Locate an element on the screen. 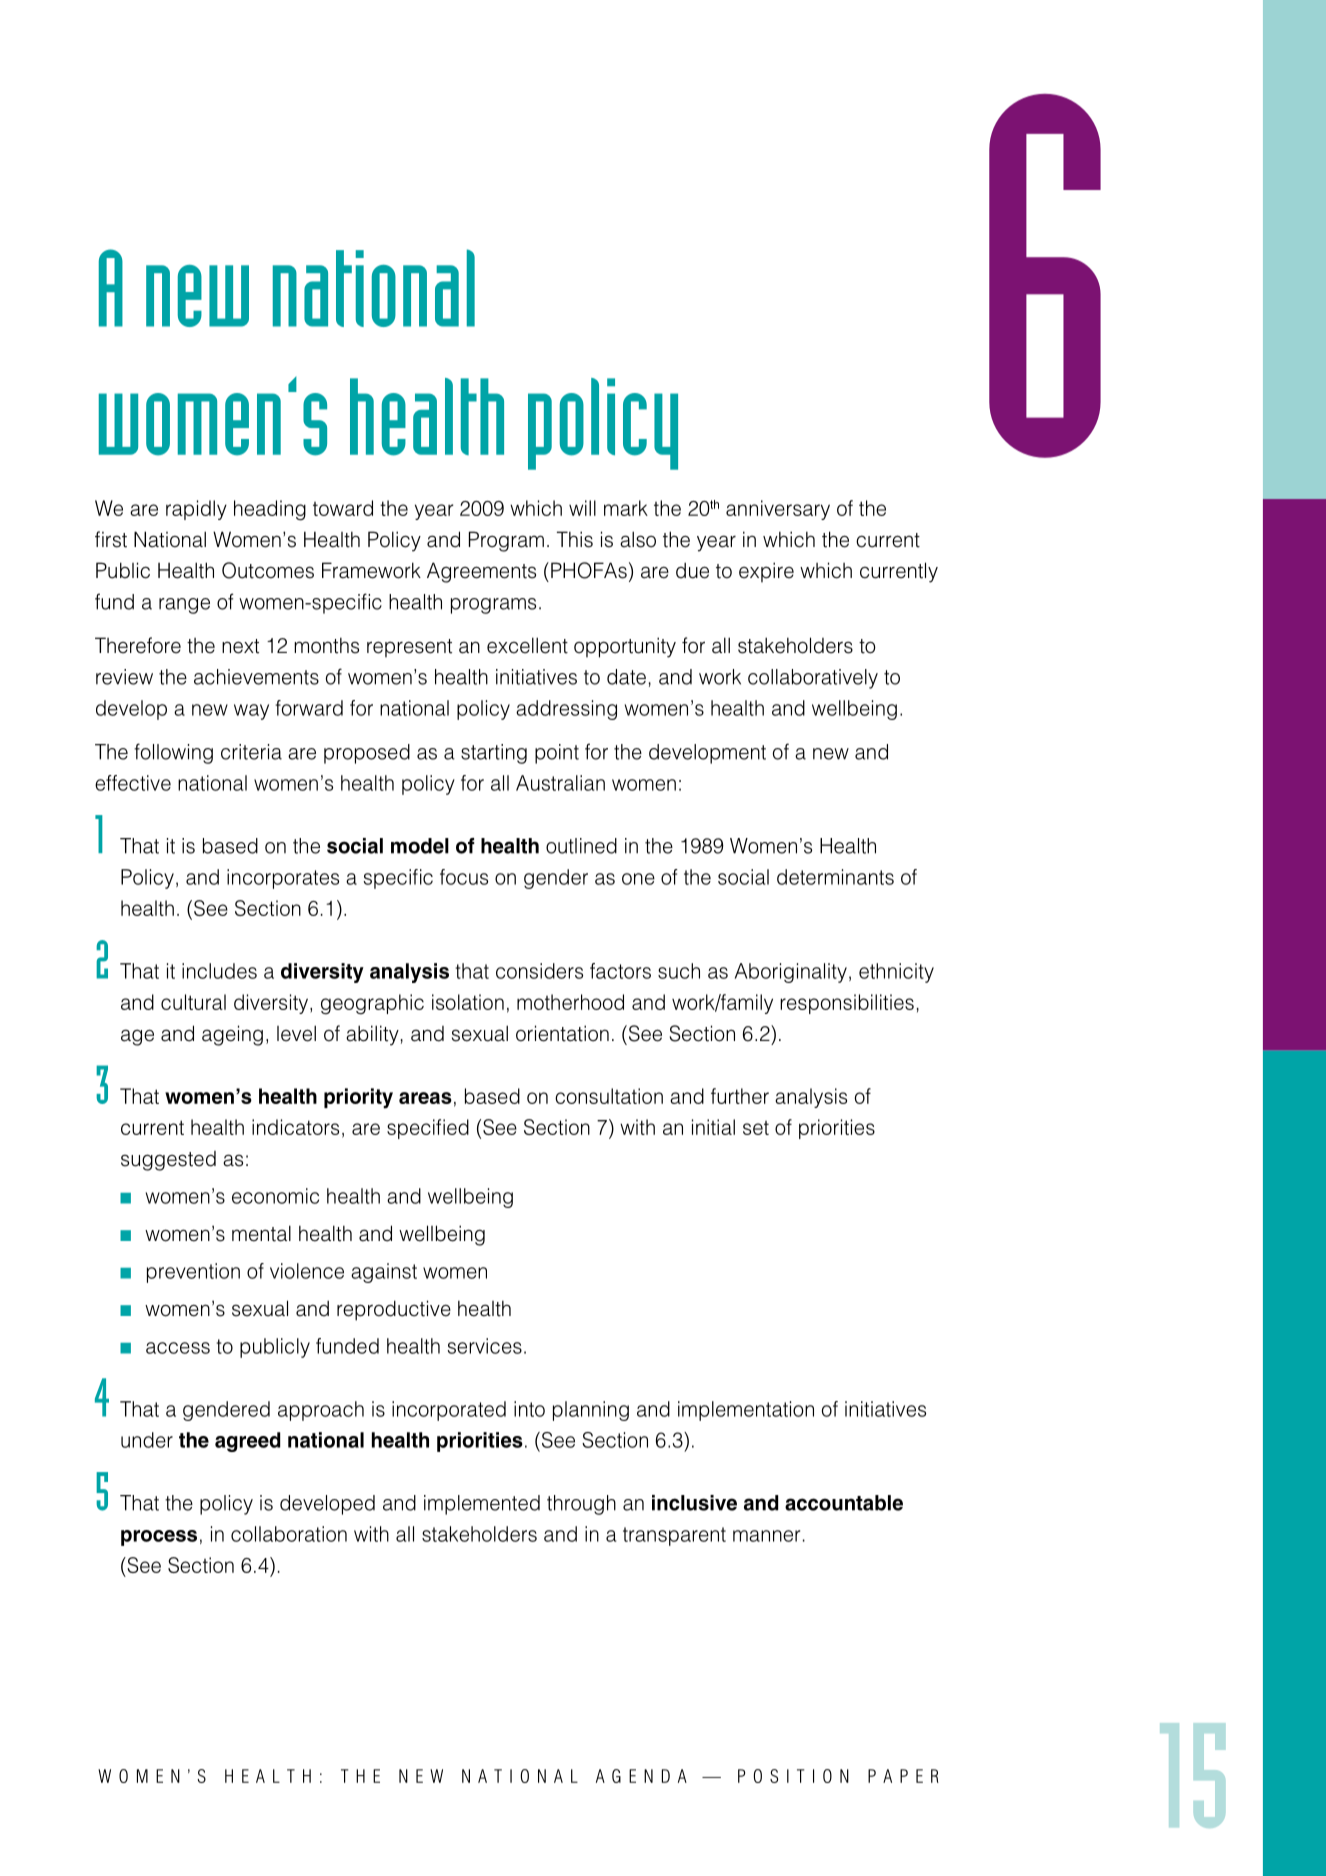 The image size is (1326, 1876). AGENDA is located at coordinates (641, 1776).
